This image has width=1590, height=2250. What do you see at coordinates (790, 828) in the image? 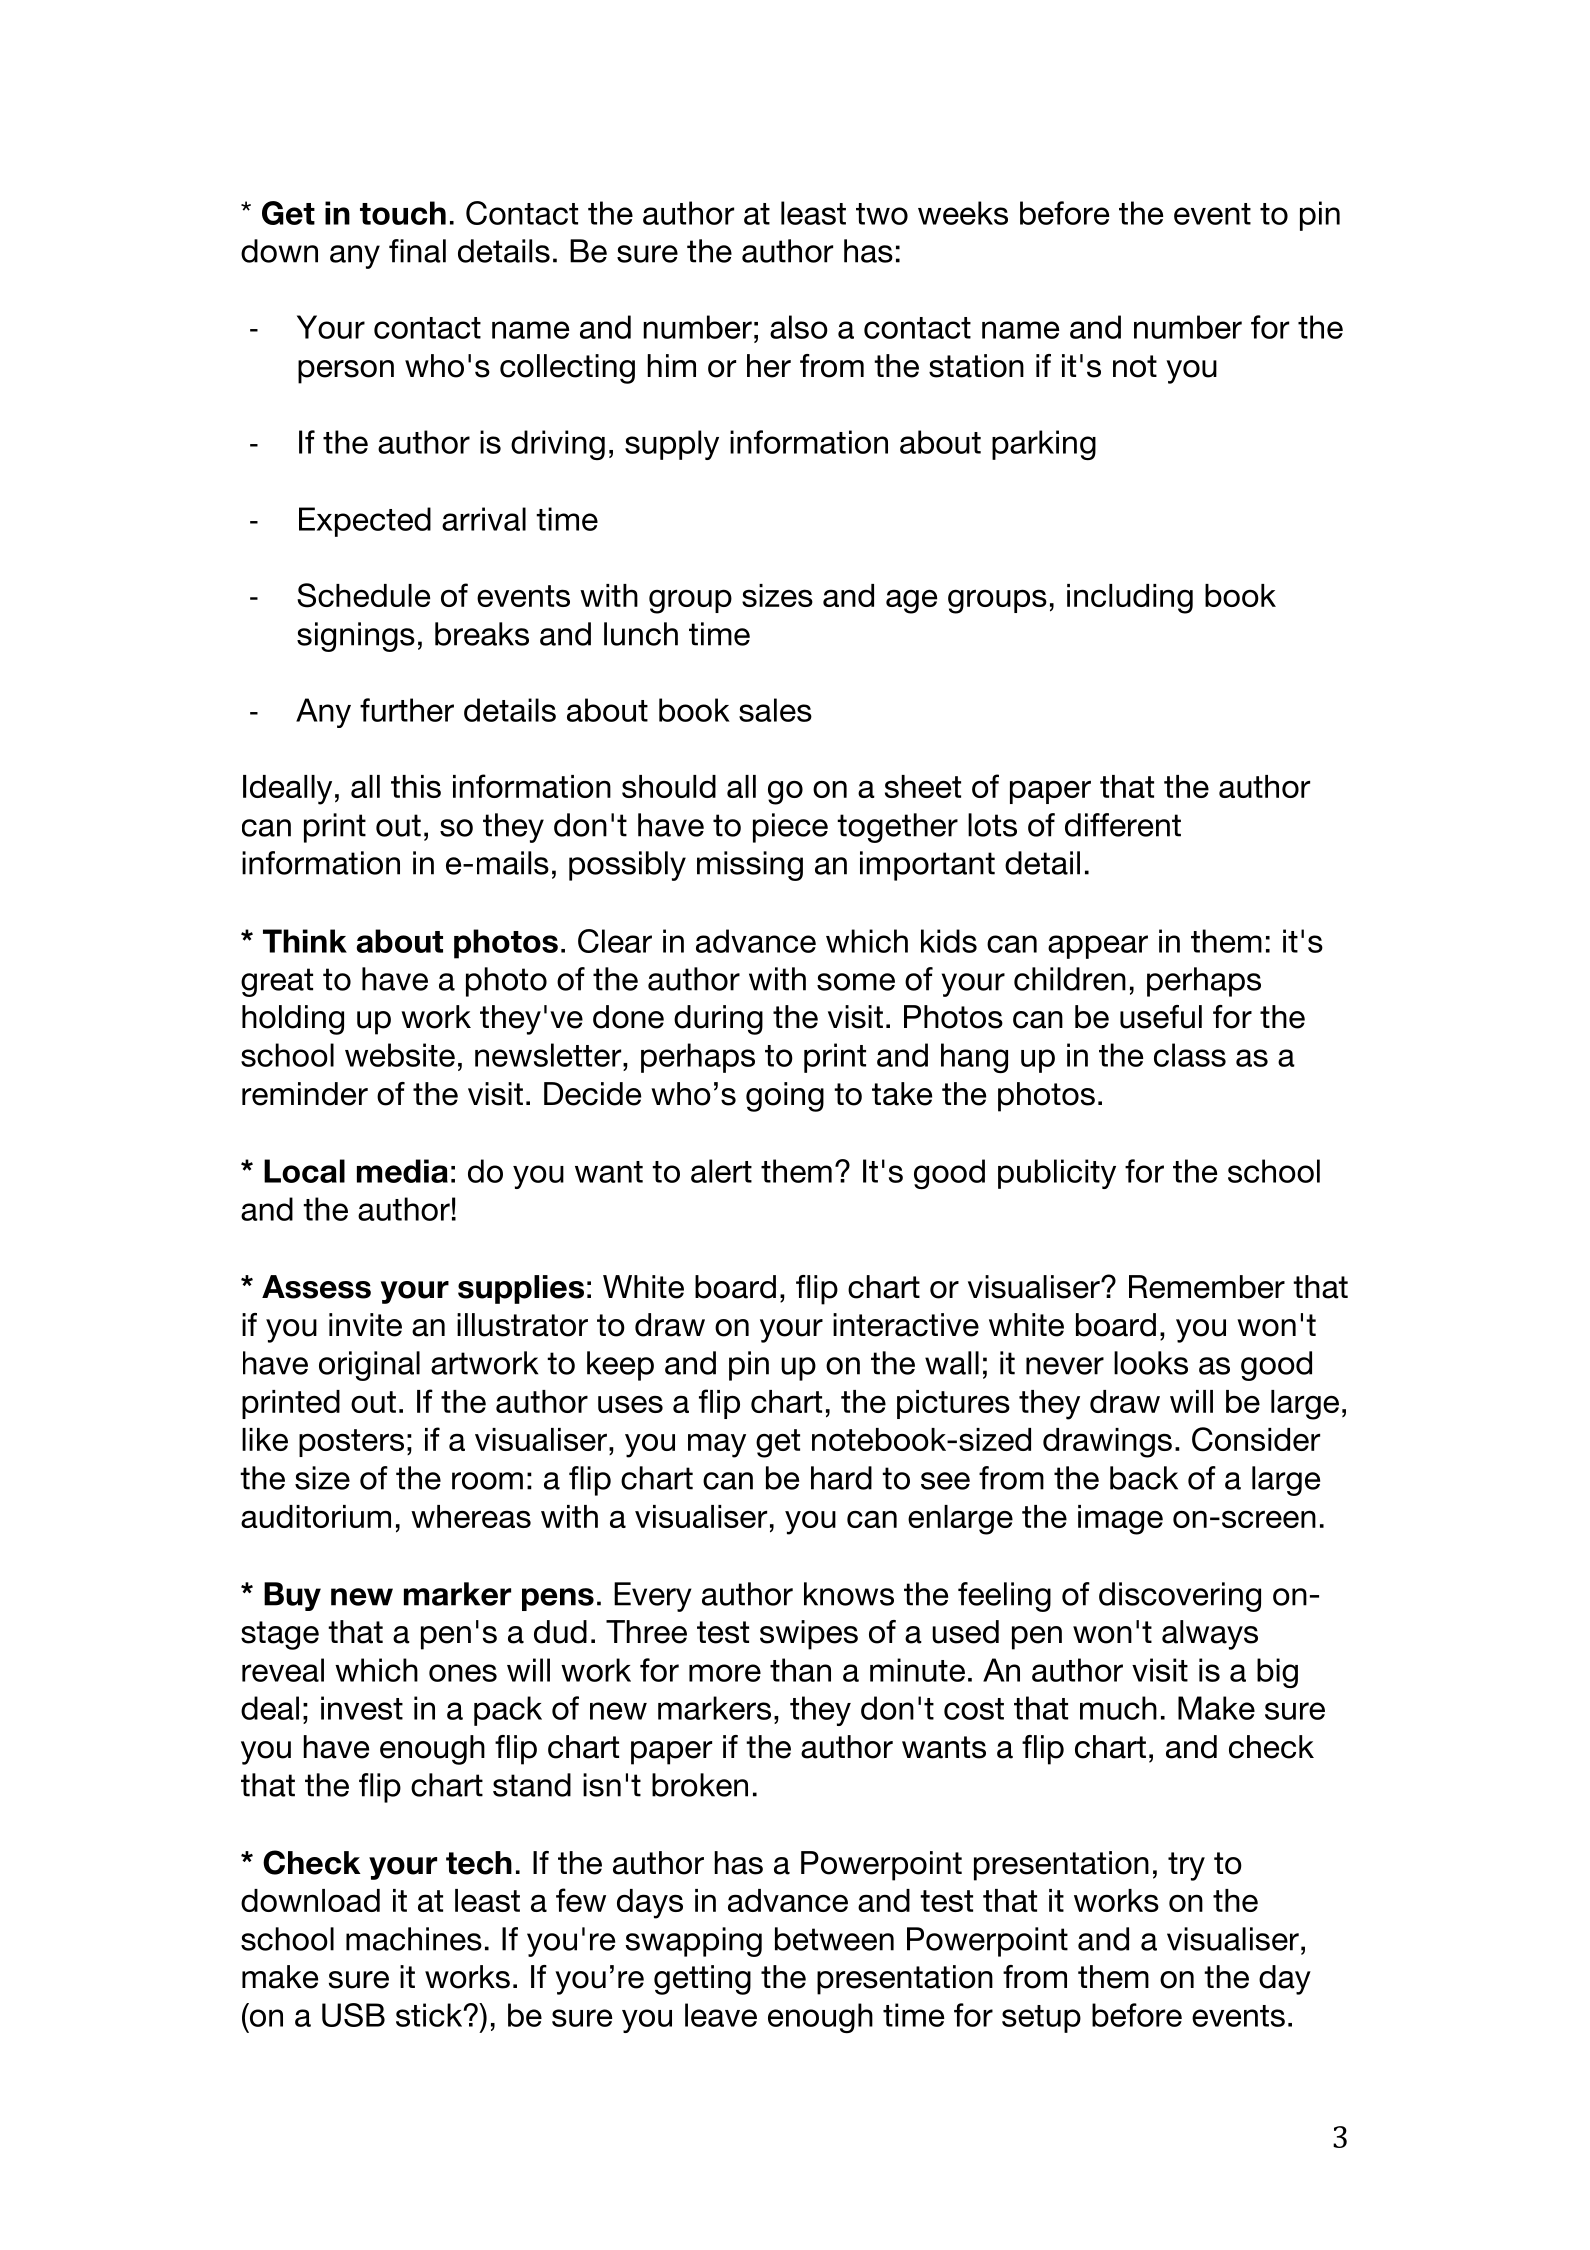
I see `piece` at bounding box center [790, 828].
